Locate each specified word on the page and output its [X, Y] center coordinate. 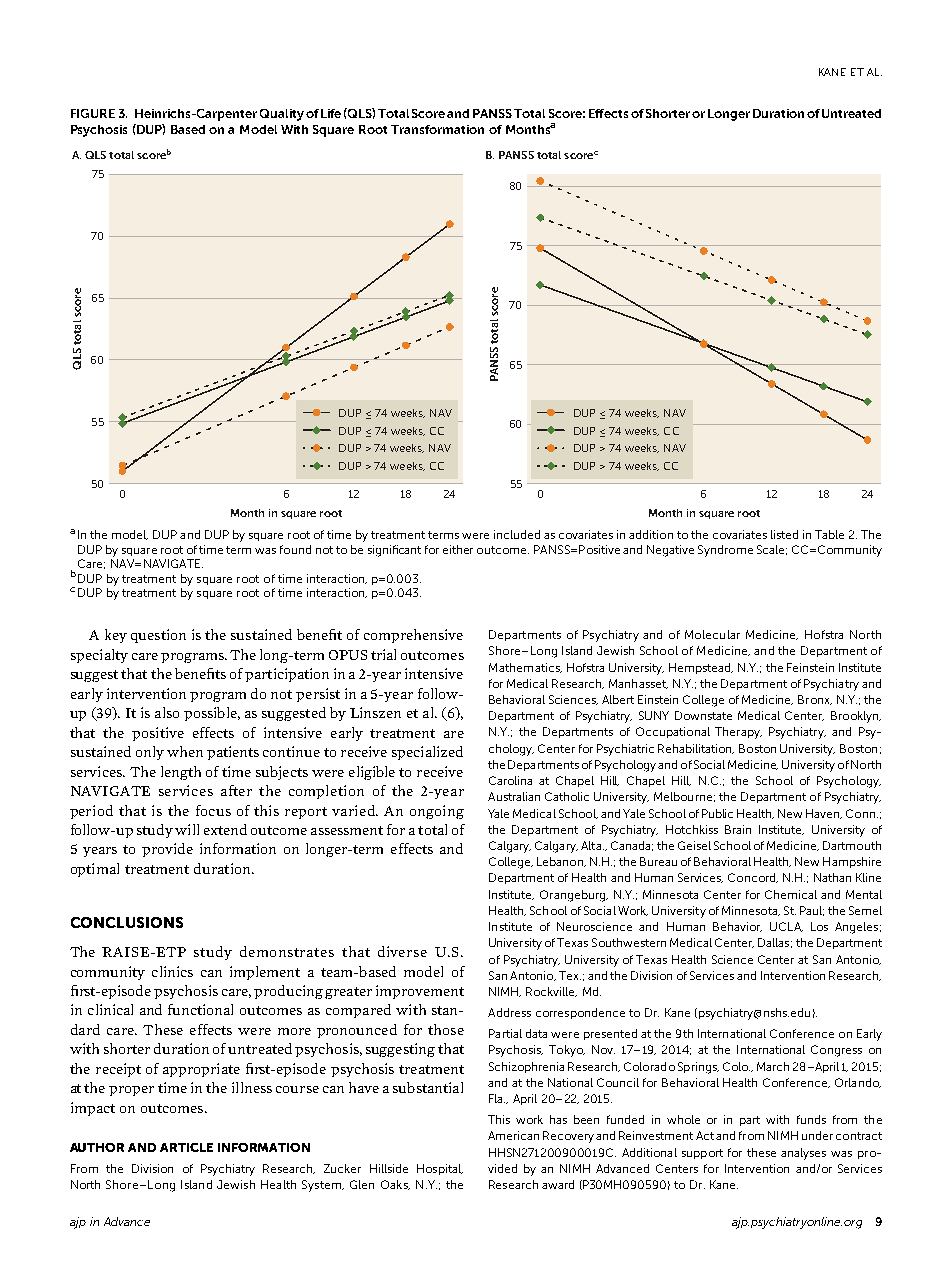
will [187, 829]
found [295, 549]
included [517, 534]
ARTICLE [186, 1147]
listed [784, 534]
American [513, 1135]
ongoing [437, 812]
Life [331, 113]
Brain [738, 829]
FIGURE [93, 113]
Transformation [437, 129]
